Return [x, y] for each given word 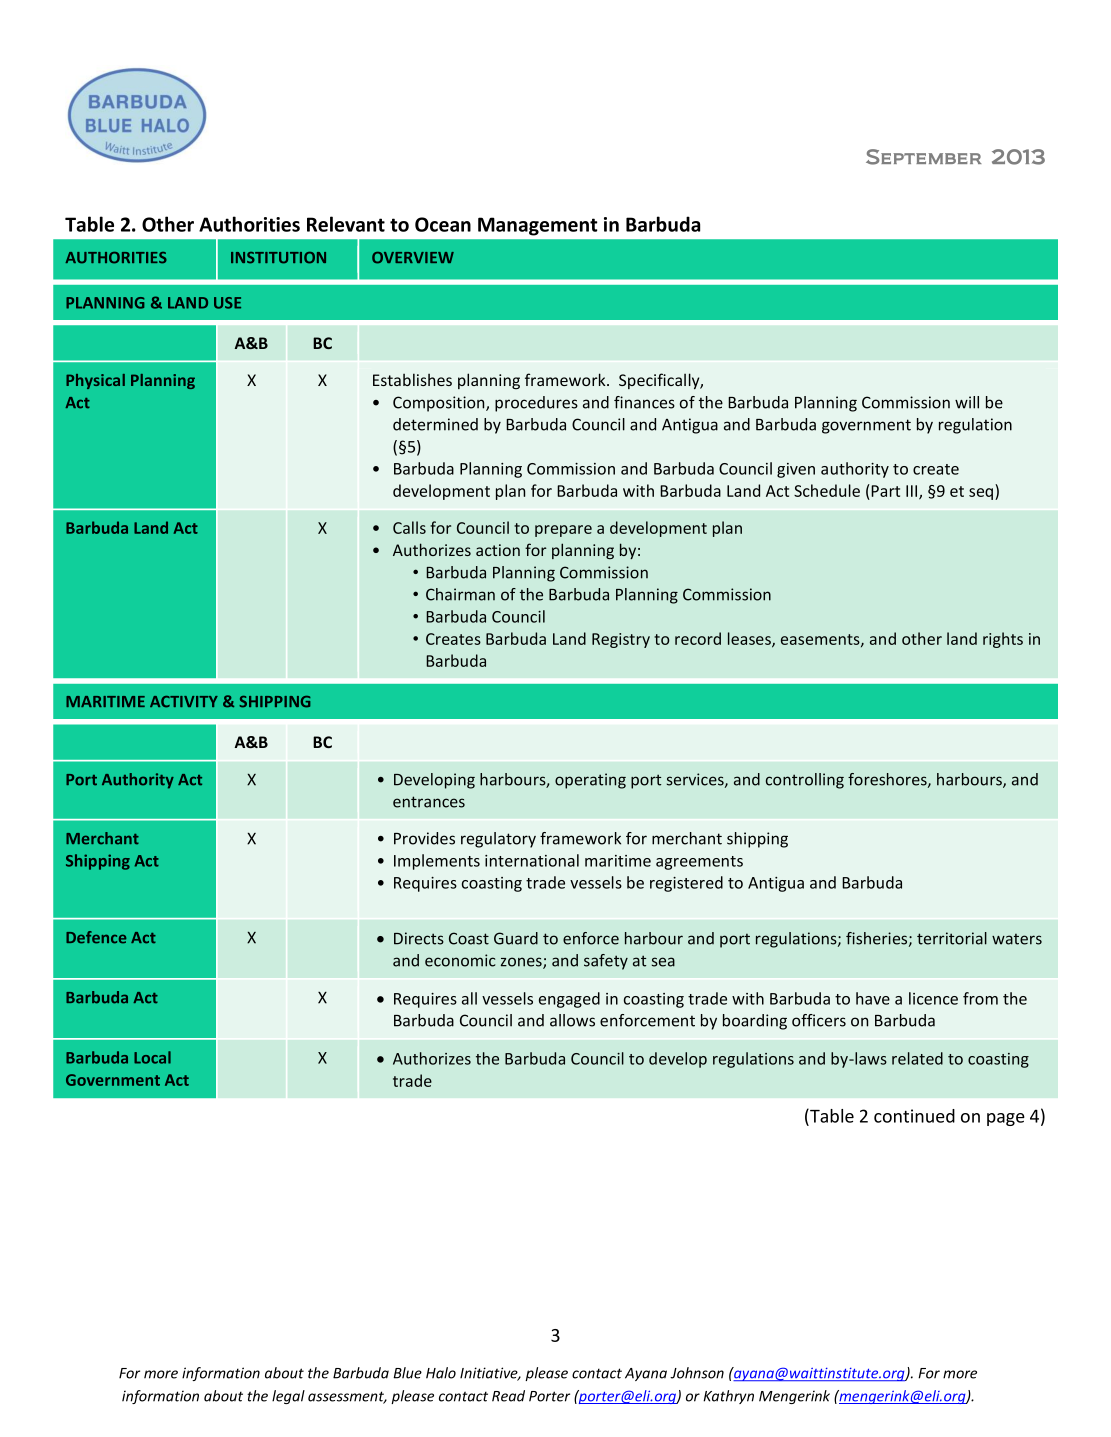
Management [538, 226]
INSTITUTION [278, 258]
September [924, 157]
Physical [95, 381]
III [913, 492]
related [917, 1058]
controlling [805, 781]
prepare [563, 531]
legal [288, 1397]
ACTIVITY [184, 702]
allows [572, 1020]
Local [152, 1057]
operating [590, 781]
